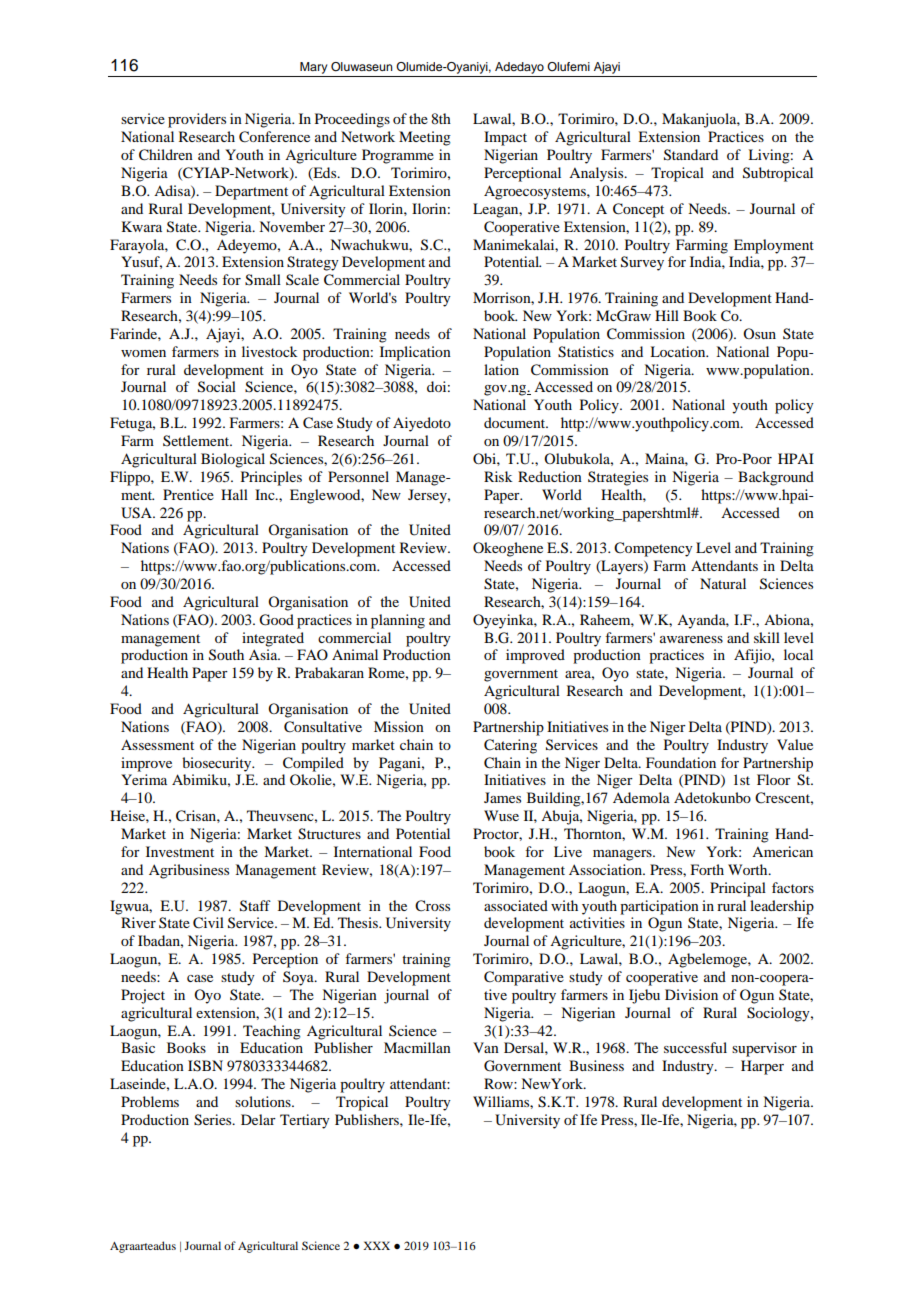 This document has width=924, height=1308. What do you see at coordinates (776, 478) in the document?
I see `Background` at bounding box center [776, 478].
